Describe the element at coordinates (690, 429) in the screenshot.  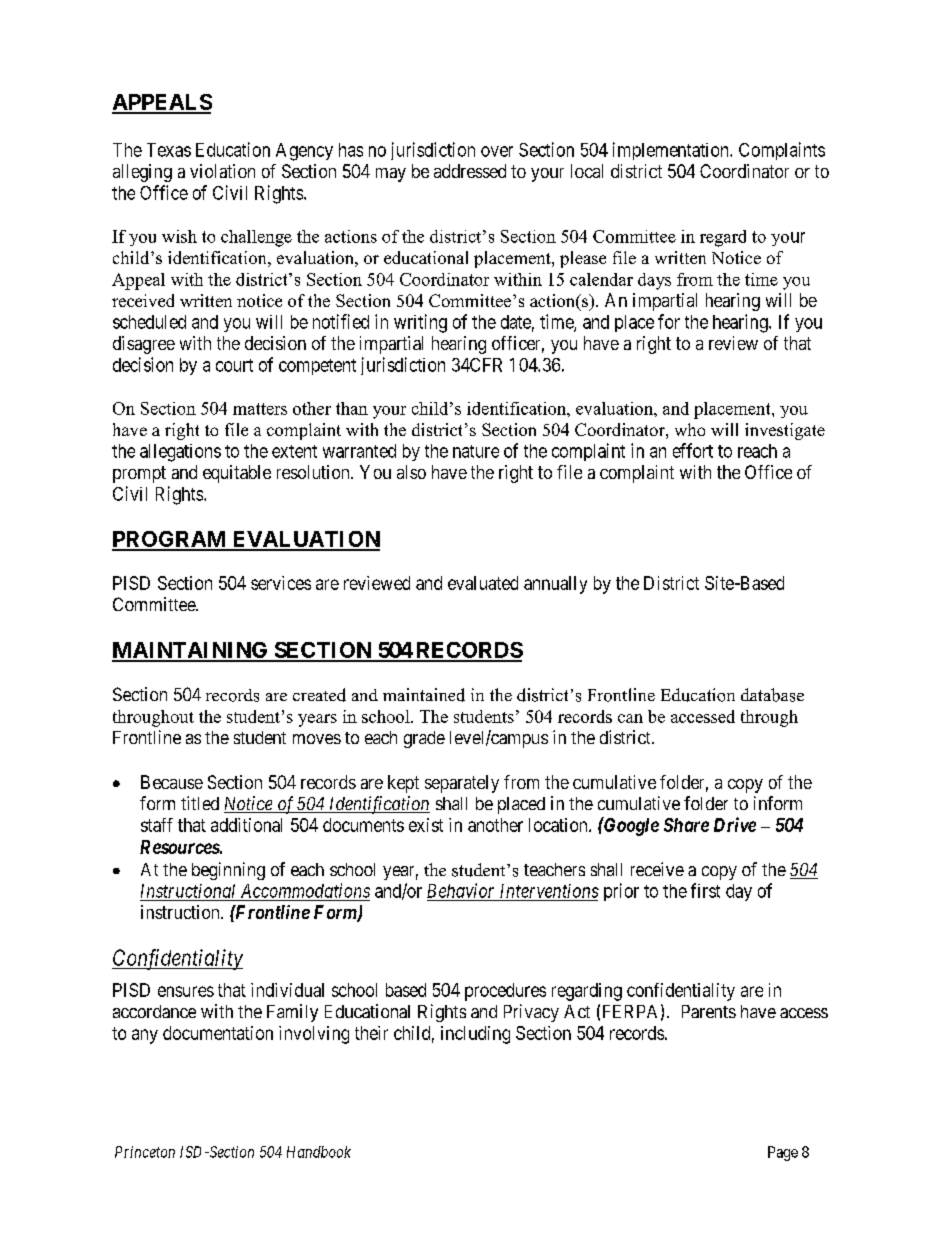
I see `who` at that location.
